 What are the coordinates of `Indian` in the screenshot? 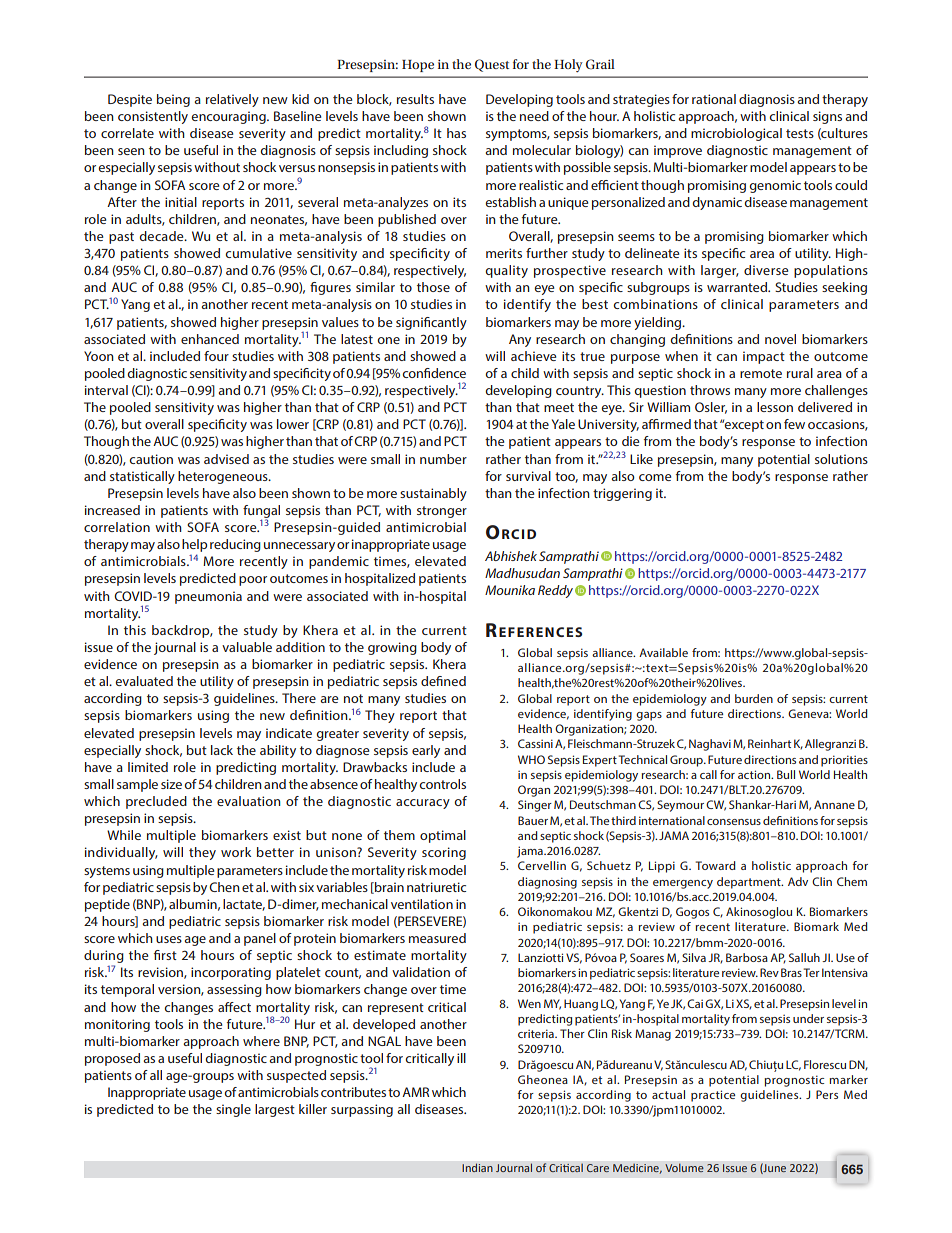 It's located at (477, 1167).
